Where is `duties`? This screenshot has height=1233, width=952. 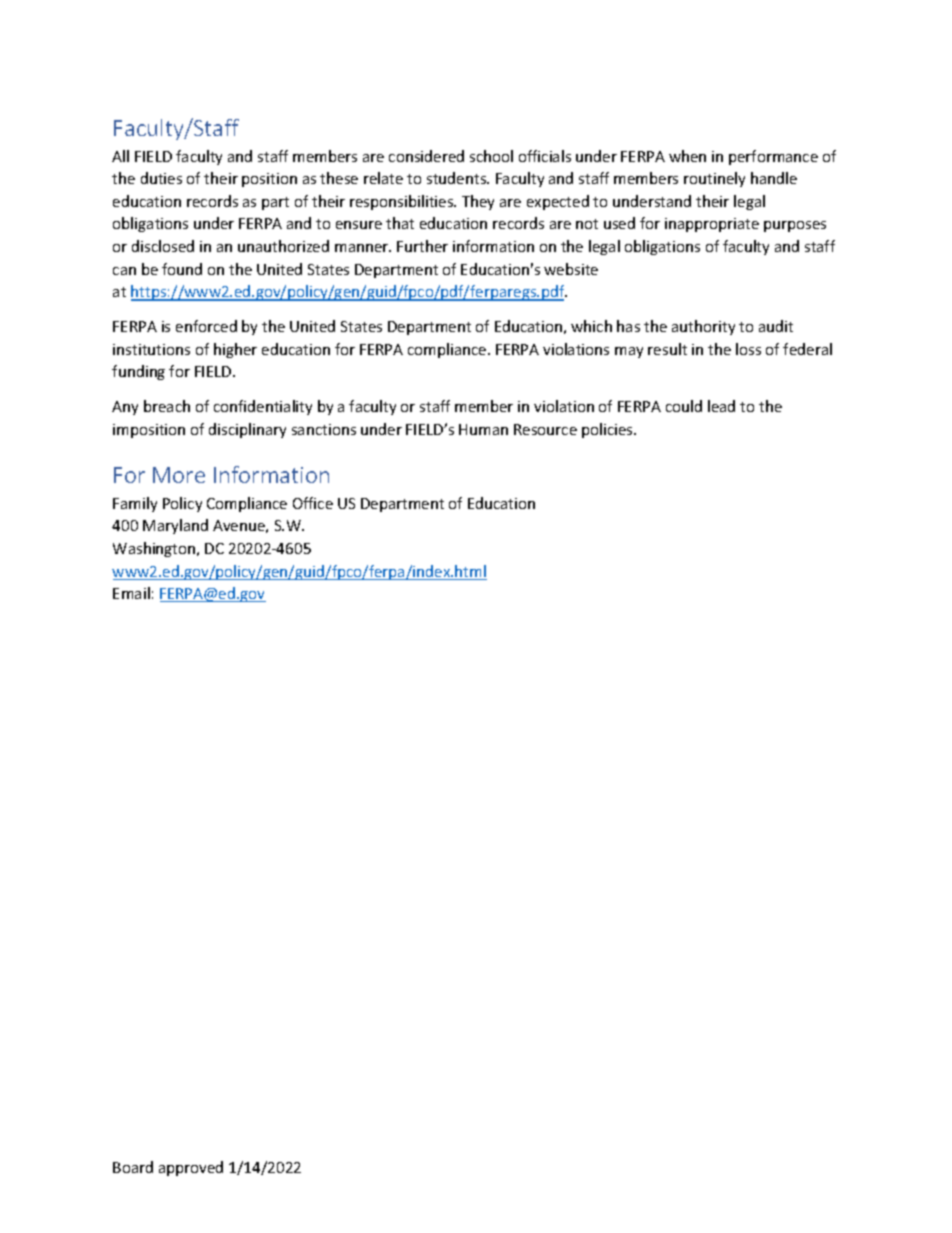
duties is located at coordinates (161, 178).
